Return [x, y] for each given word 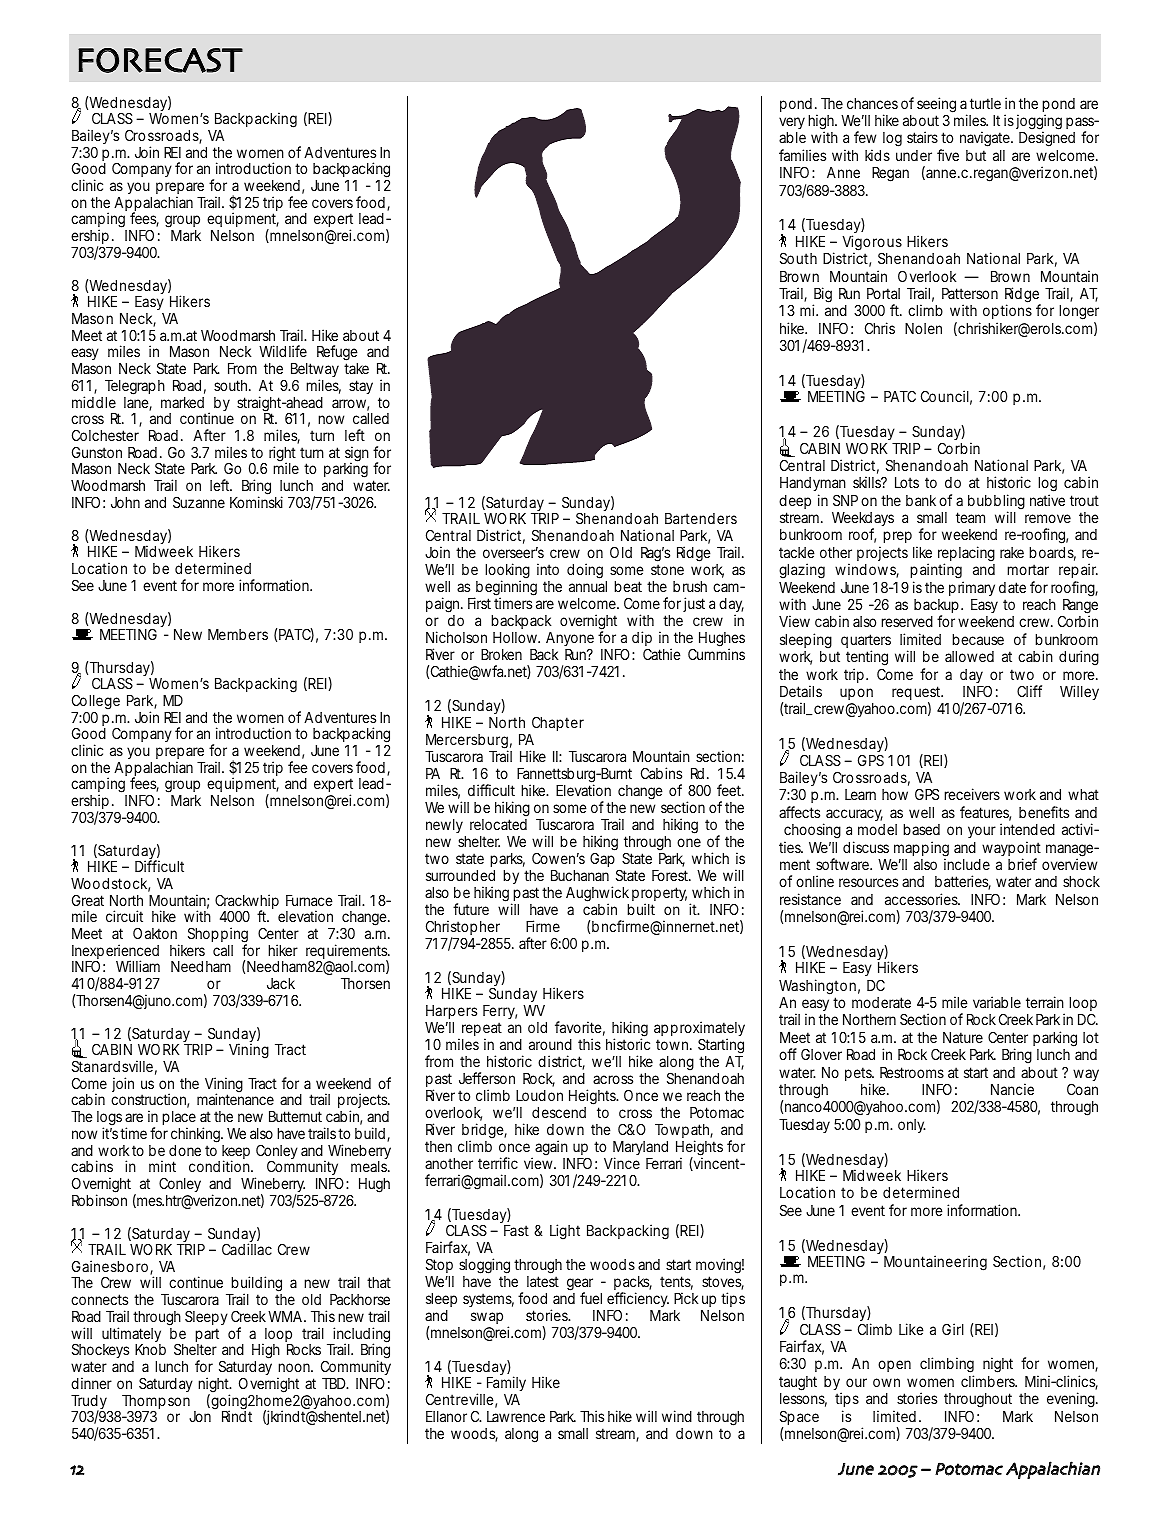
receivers [972, 794]
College [96, 703]
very [792, 125]
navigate [986, 139]
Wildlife [283, 351]
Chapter [558, 723]
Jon [200, 1416]
